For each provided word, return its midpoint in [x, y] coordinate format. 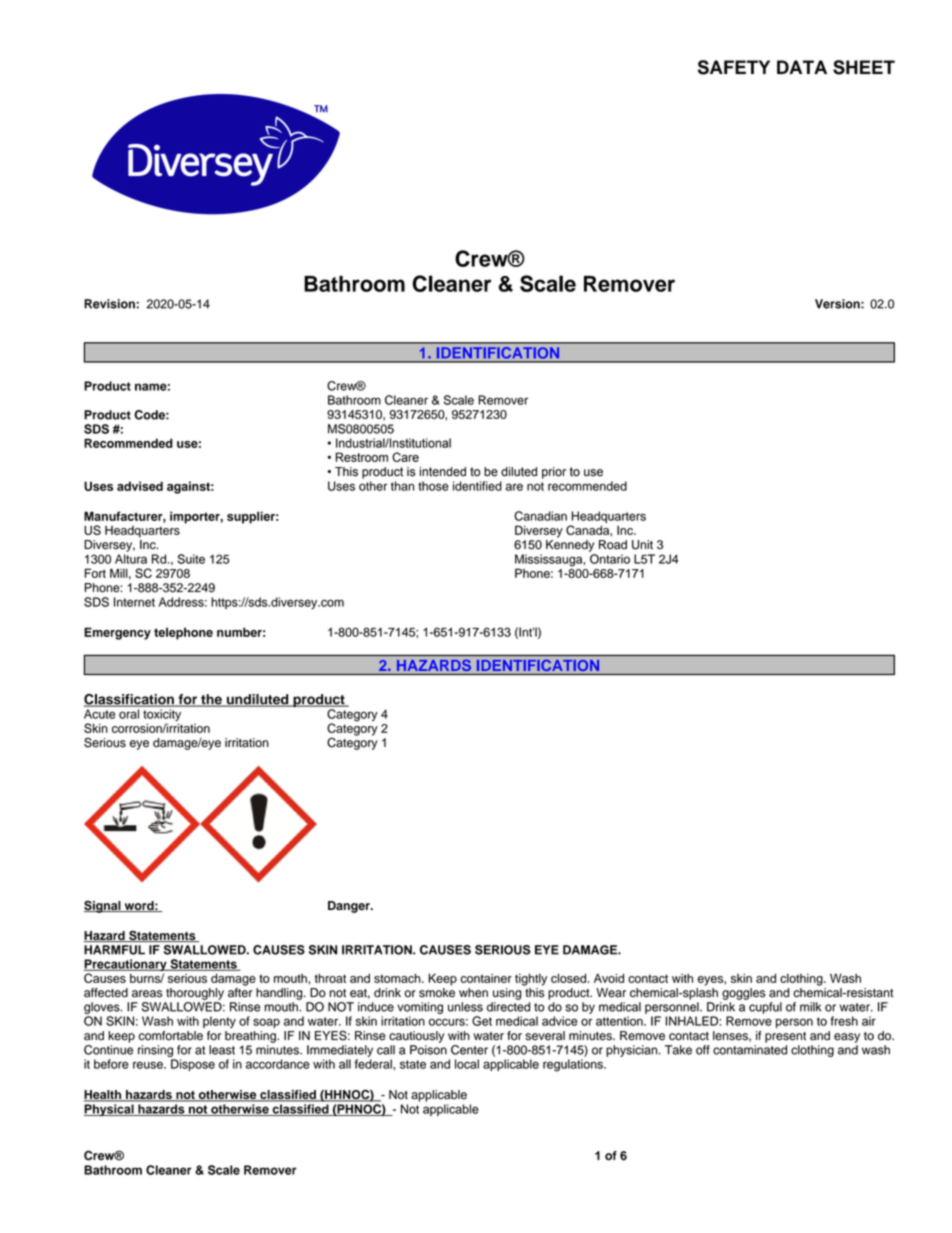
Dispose [193, 1065]
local [467, 1064]
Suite [191, 559]
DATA [802, 67]
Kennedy [570, 546]
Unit [642, 545]
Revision [110, 304]
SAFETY [734, 67]
